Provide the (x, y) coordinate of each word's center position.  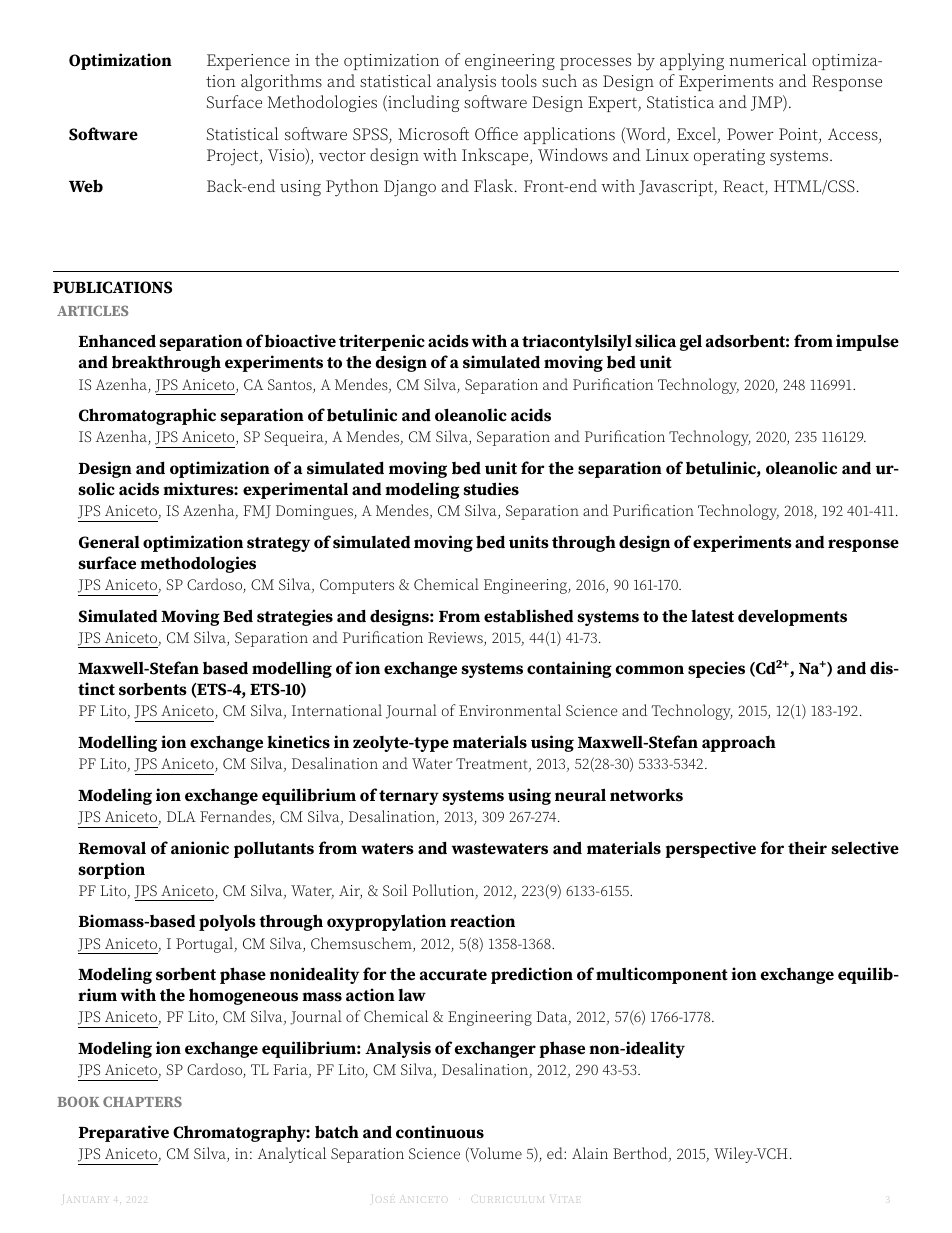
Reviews (456, 639)
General (109, 542)
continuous (440, 1132)
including (422, 103)
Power (750, 134)
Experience (248, 62)
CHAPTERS (142, 1101)
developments (792, 617)
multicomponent (662, 975)
